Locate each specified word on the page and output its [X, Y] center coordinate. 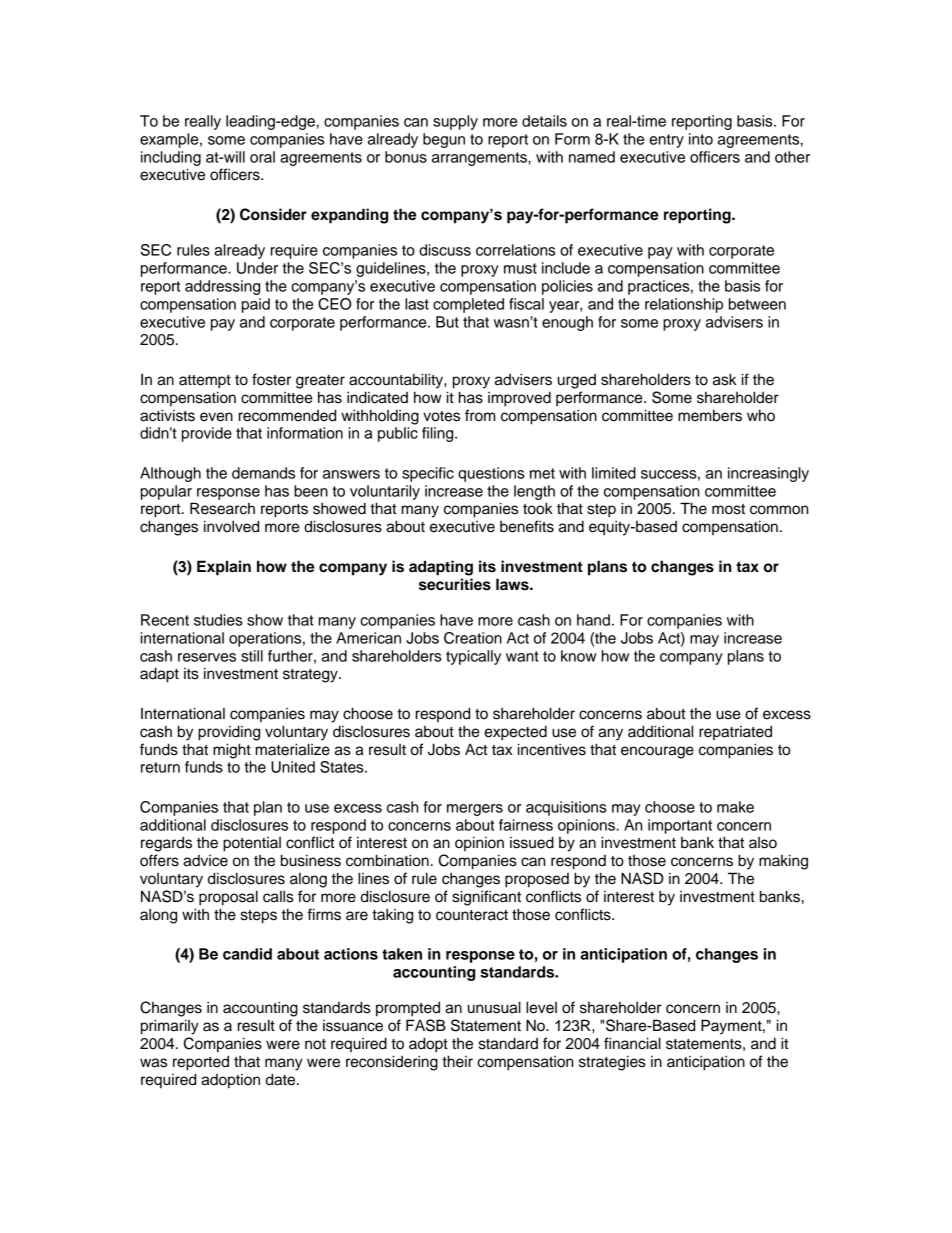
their [457, 1061]
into [701, 139]
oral [262, 157]
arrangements [480, 159]
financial [632, 1043]
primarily [170, 1027]
